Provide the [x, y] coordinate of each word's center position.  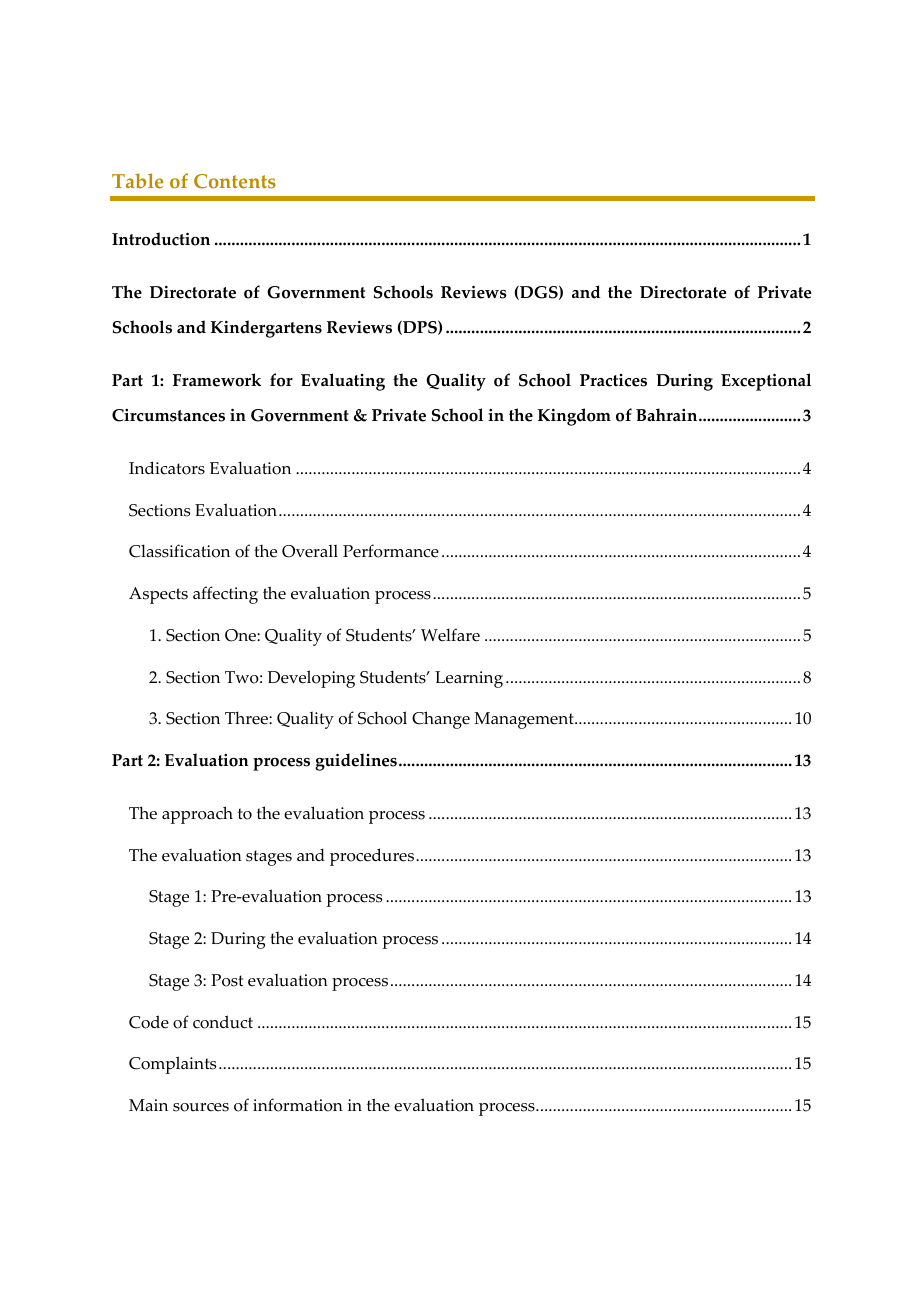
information [298, 1105]
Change [441, 720]
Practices [613, 380]
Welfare [450, 635]
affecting [225, 595]
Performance [391, 551]
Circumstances [168, 415]
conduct [223, 1022]
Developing [311, 679]
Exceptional [766, 382]
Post [227, 980]
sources [201, 1107]
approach [197, 815]
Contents [235, 181]
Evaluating [343, 382]
